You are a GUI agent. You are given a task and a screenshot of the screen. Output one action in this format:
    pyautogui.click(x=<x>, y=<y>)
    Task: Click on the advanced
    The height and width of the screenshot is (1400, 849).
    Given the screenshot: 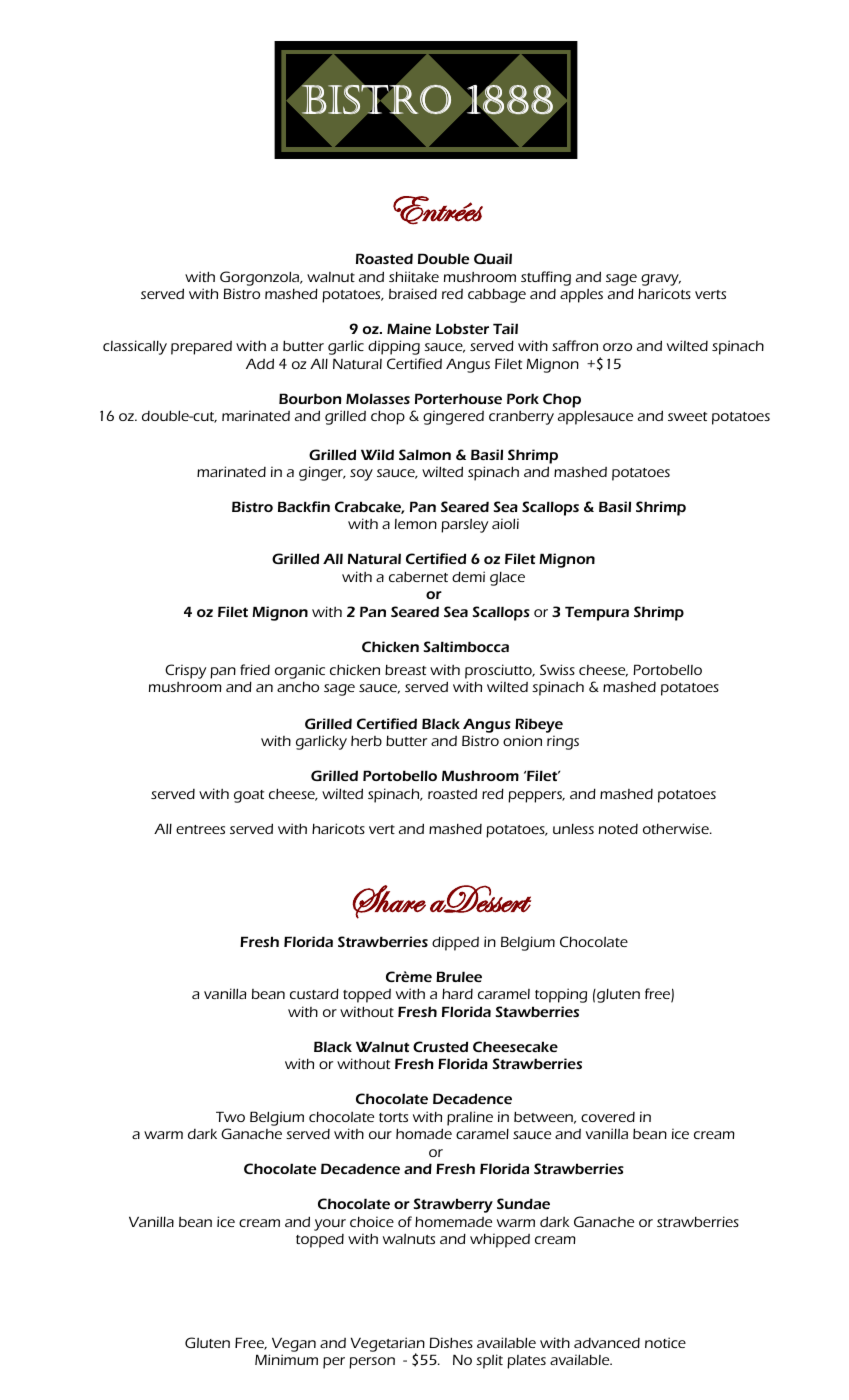 What is the action you would take?
    pyautogui.click(x=607, y=1343)
